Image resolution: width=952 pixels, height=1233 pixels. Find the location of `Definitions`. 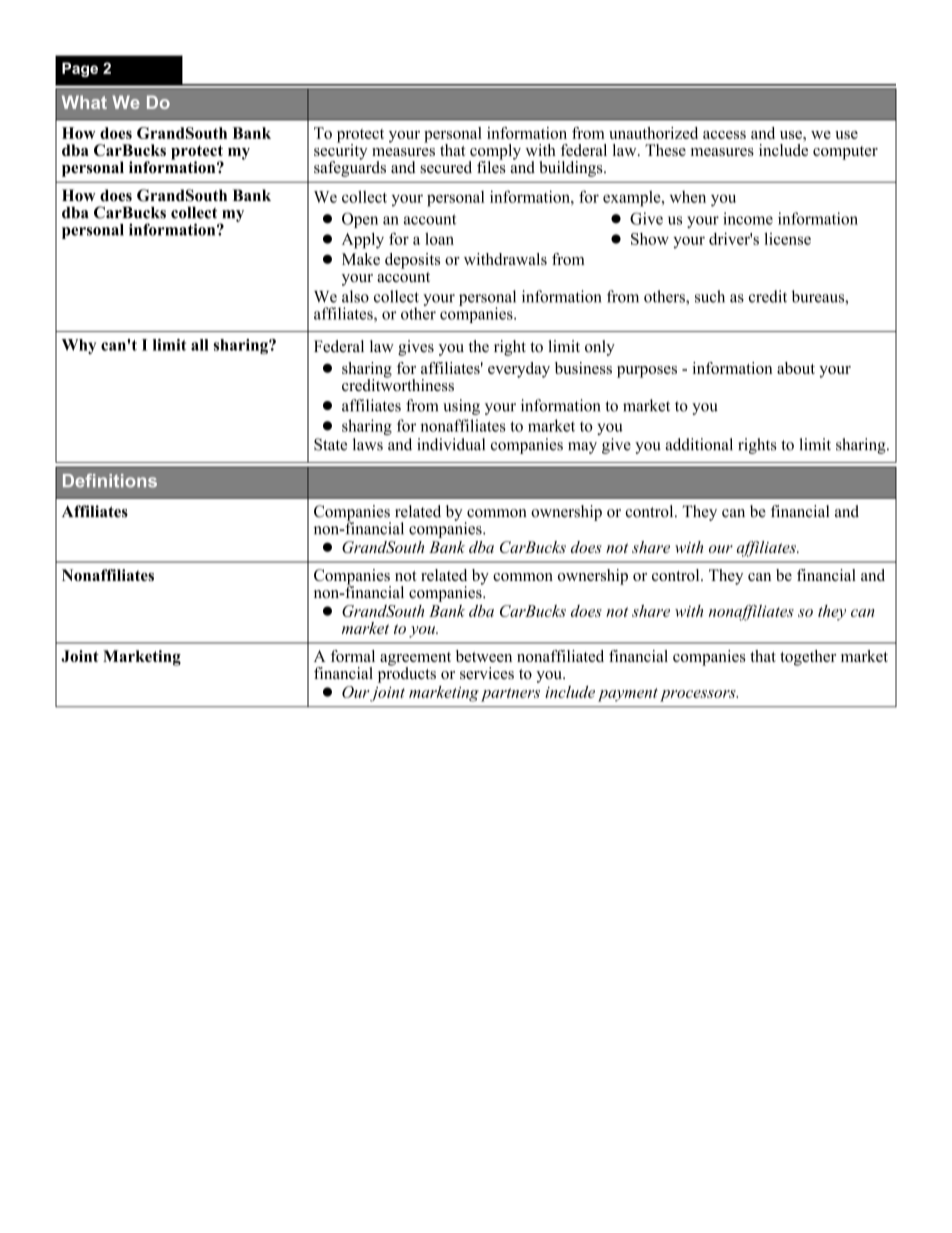

Definitions is located at coordinates (110, 481).
